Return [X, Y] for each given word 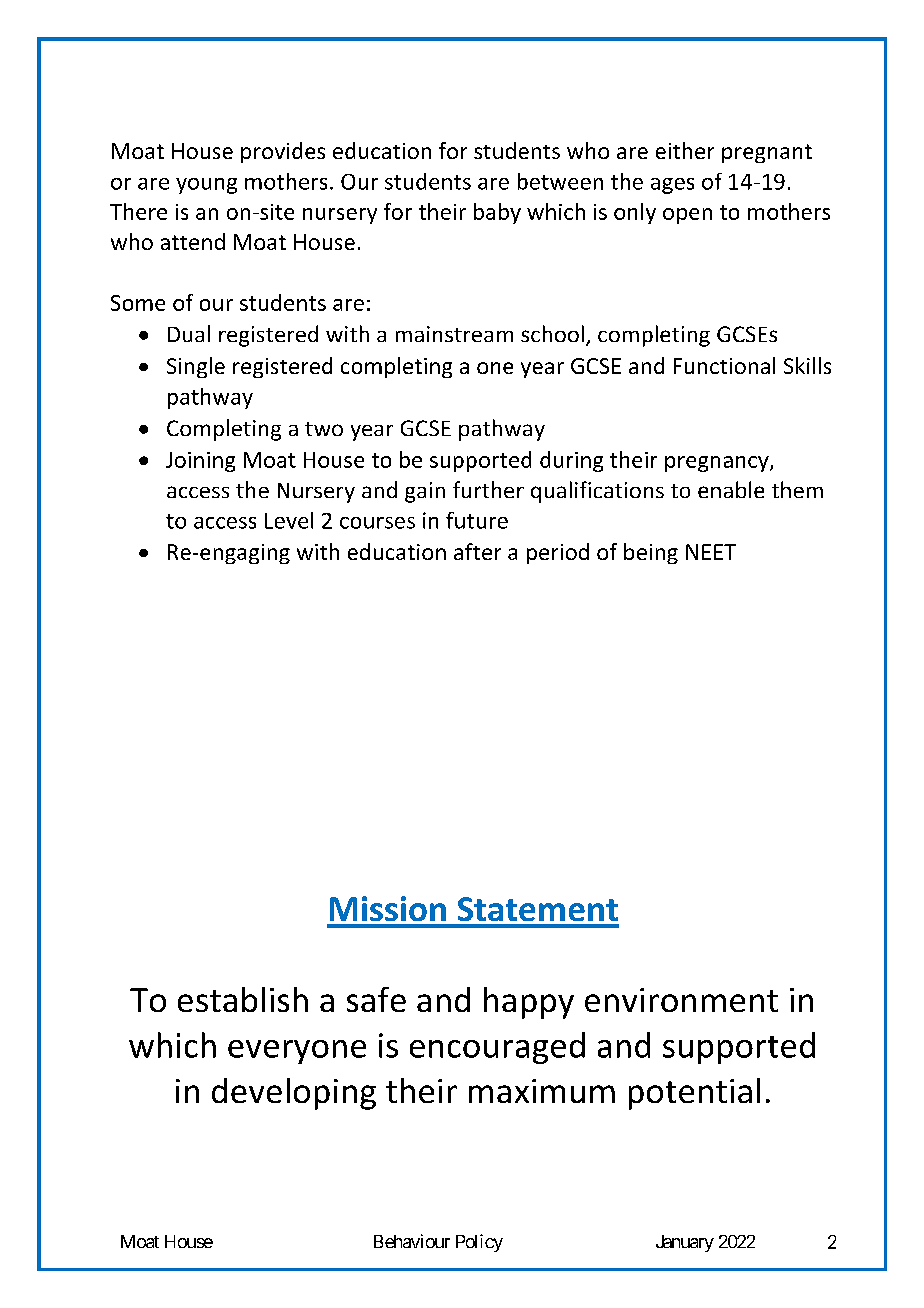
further [488, 489]
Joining [200, 462]
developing [294, 1094]
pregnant [767, 153]
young [206, 186]
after [477, 551]
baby [497, 213]
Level [289, 520]
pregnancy [718, 464]
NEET [711, 552]
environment [681, 1000]
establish [243, 999]
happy [529, 1003]
